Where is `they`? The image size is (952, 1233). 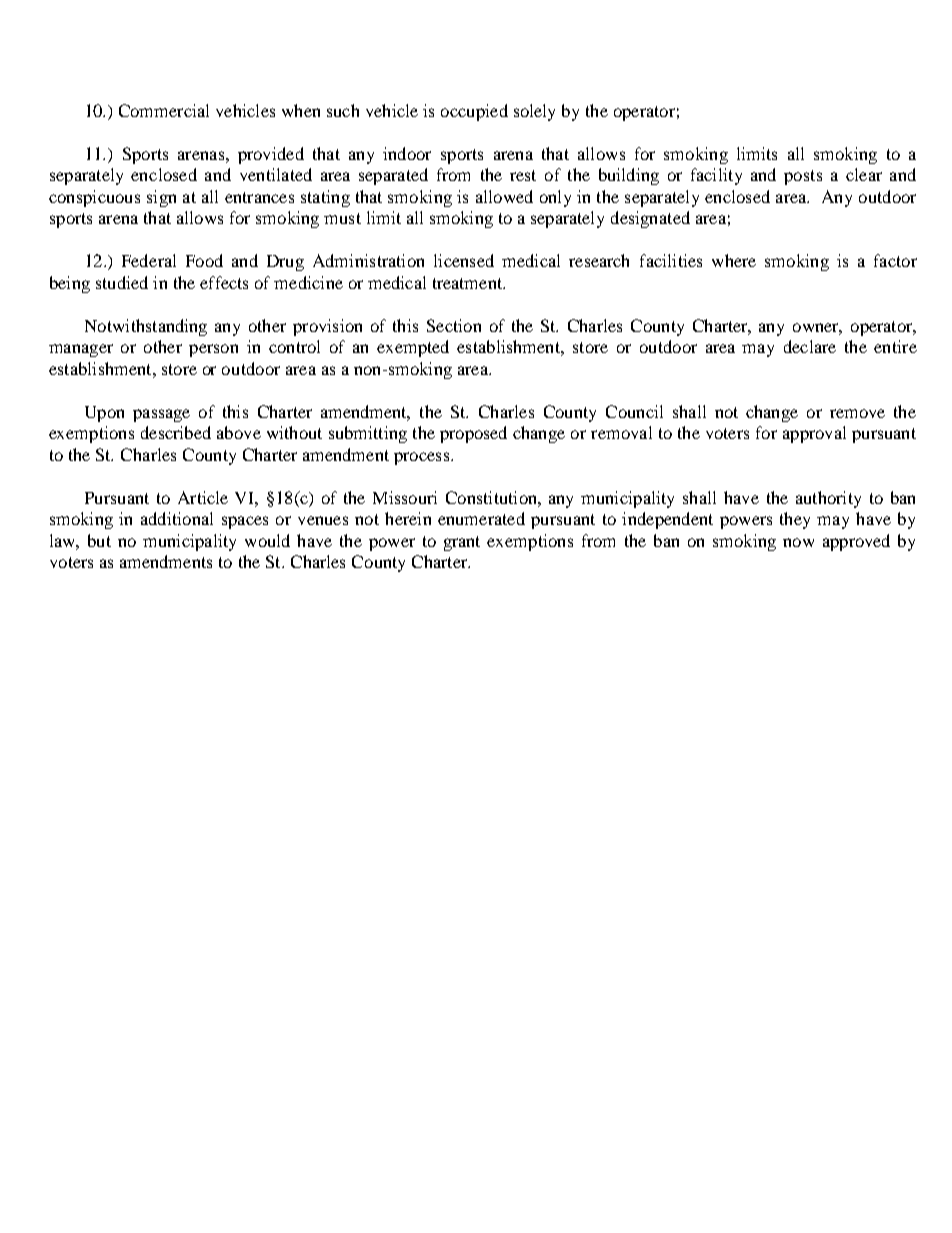
they is located at coordinates (795, 520).
